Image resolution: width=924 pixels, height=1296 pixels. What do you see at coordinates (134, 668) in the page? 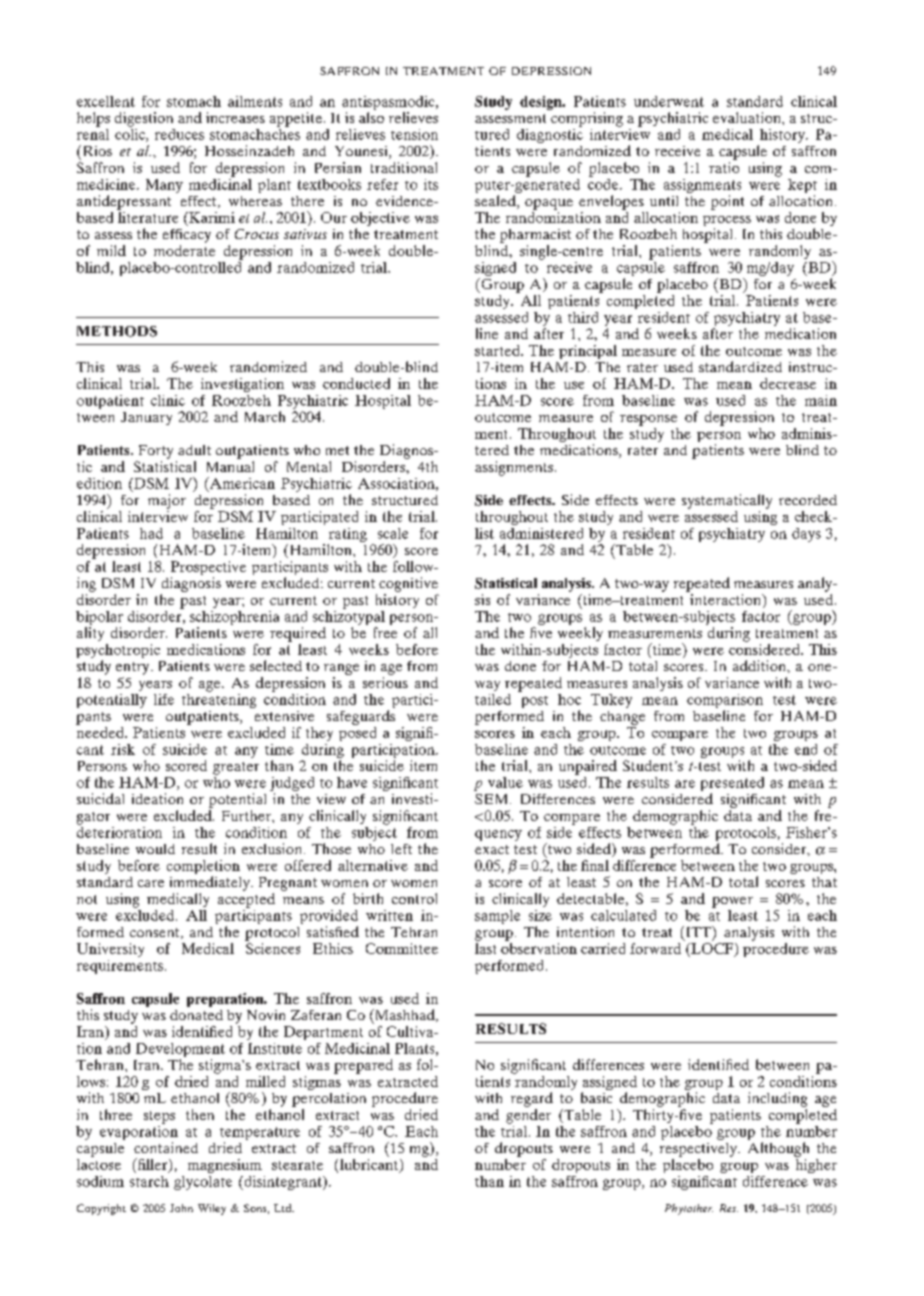
I see `entry` at bounding box center [134, 668].
